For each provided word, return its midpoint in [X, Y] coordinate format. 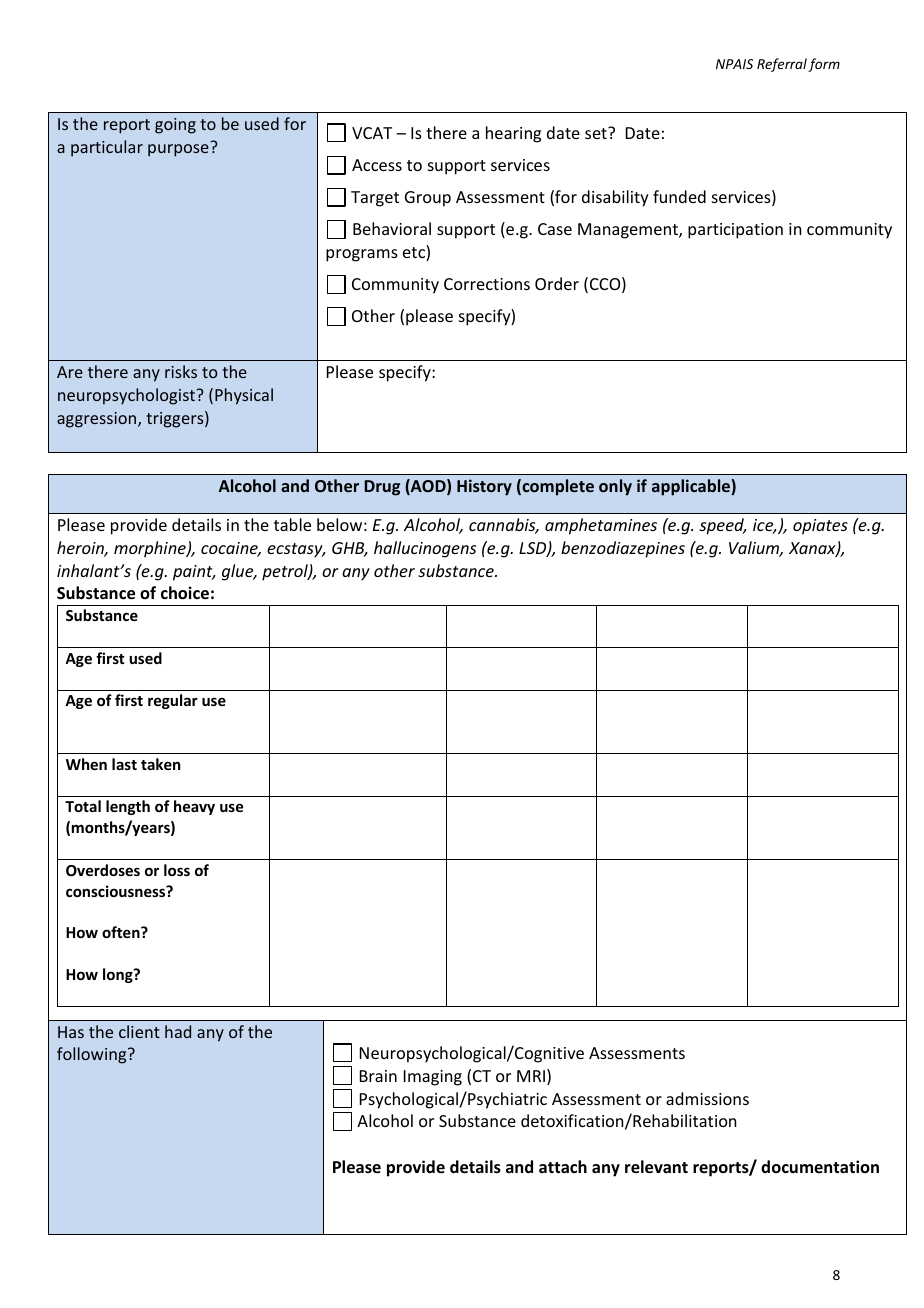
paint [194, 573]
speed [723, 526]
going [175, 126]
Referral [782, 65]
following [93, 1055]
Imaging [433, 1078]
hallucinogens [425, 549]
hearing [513, 134]
